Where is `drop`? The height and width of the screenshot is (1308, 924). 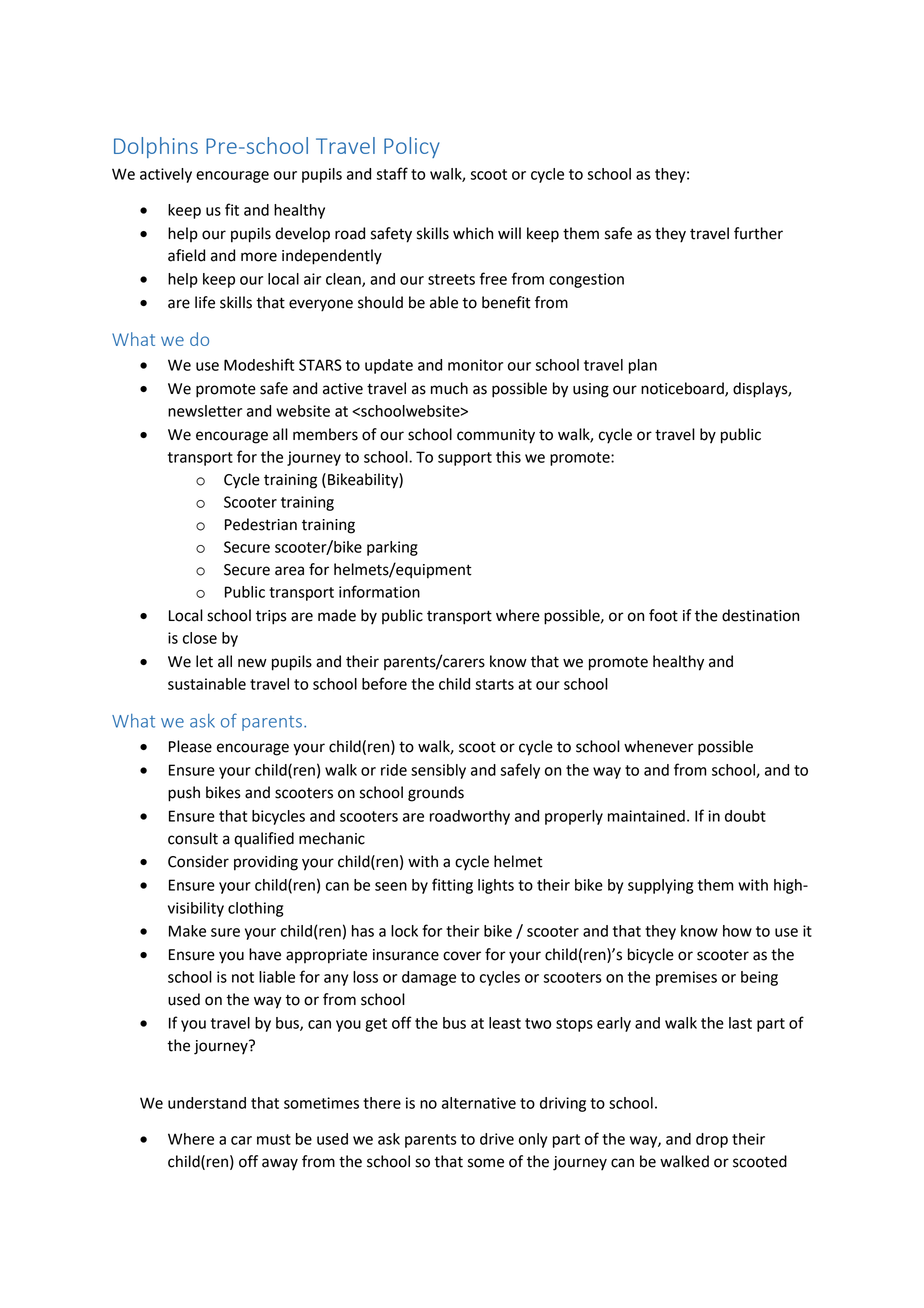 drop is located at coordinates (712, 1140).
